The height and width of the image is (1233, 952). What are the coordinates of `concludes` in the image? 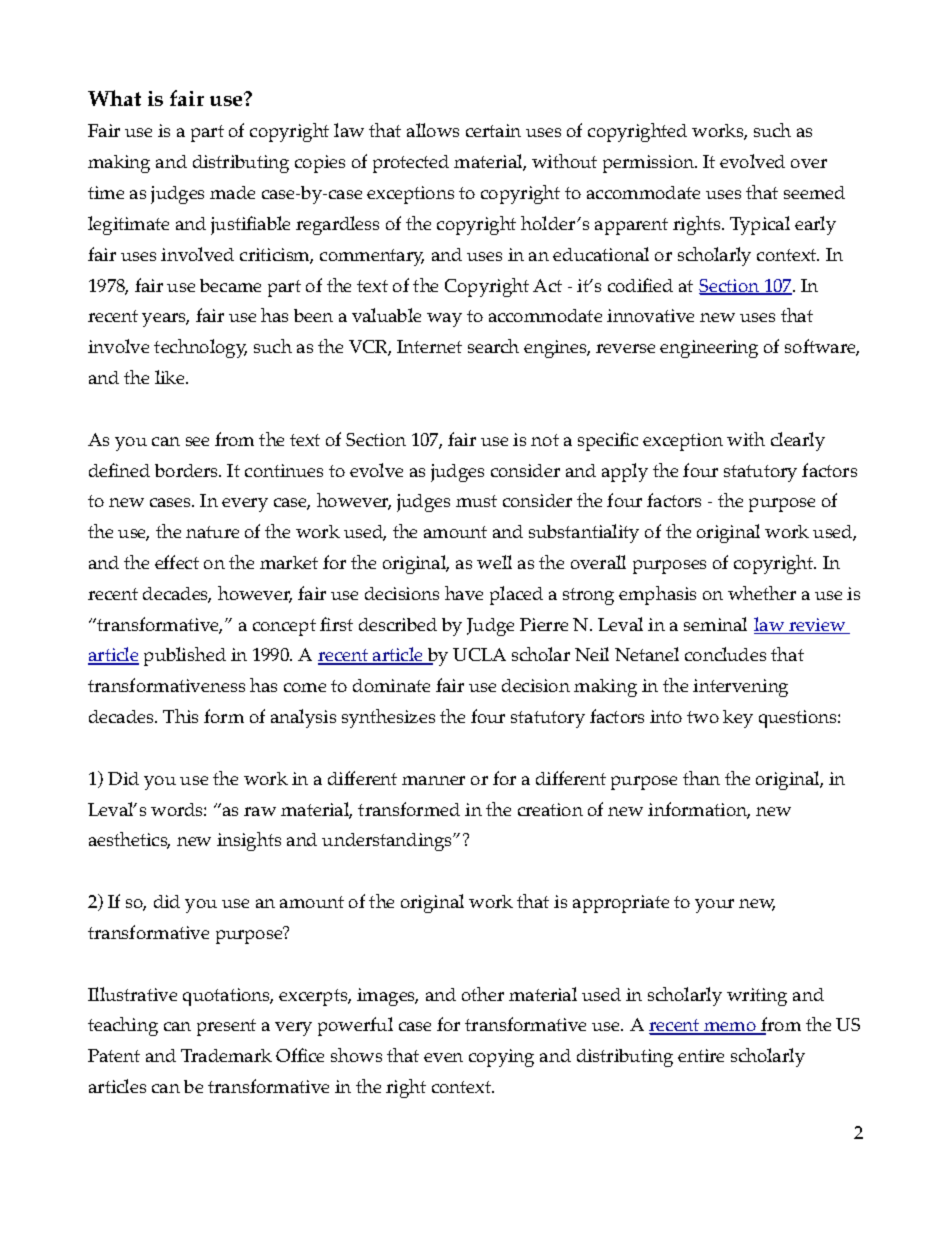 It's located at (725, 654).
